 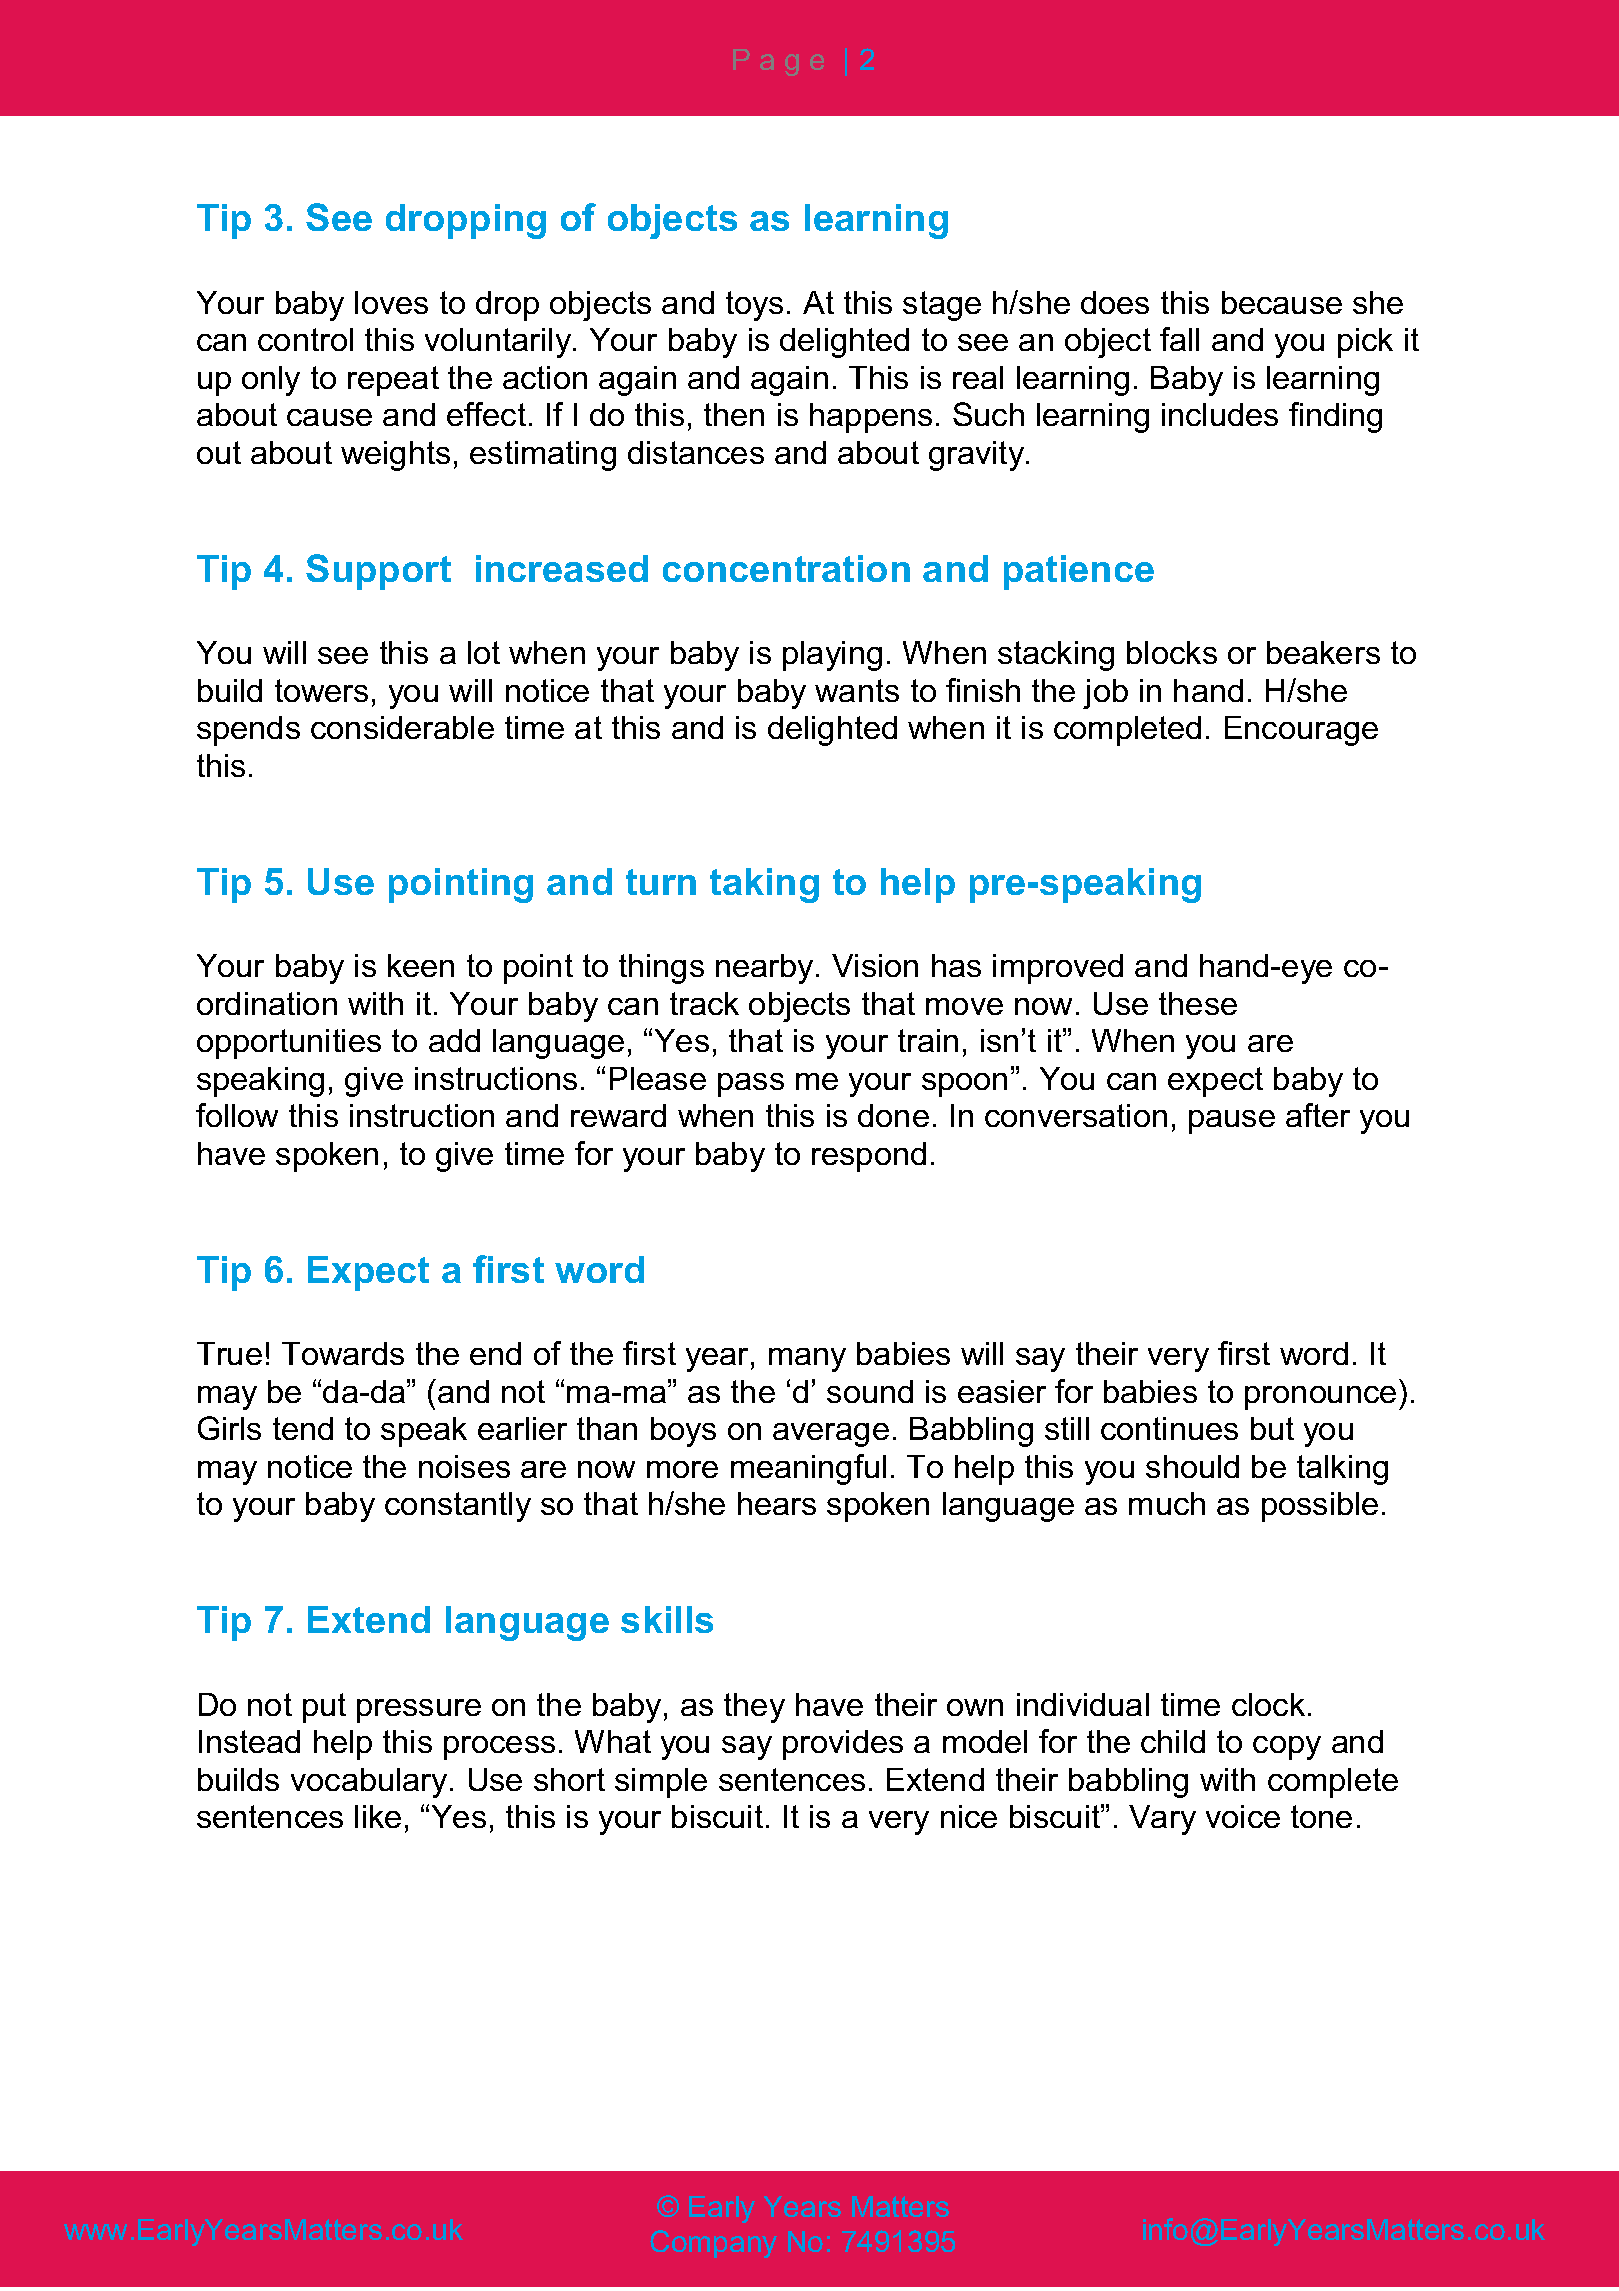 I want to click on repeat, so click(x=393, y=381).
